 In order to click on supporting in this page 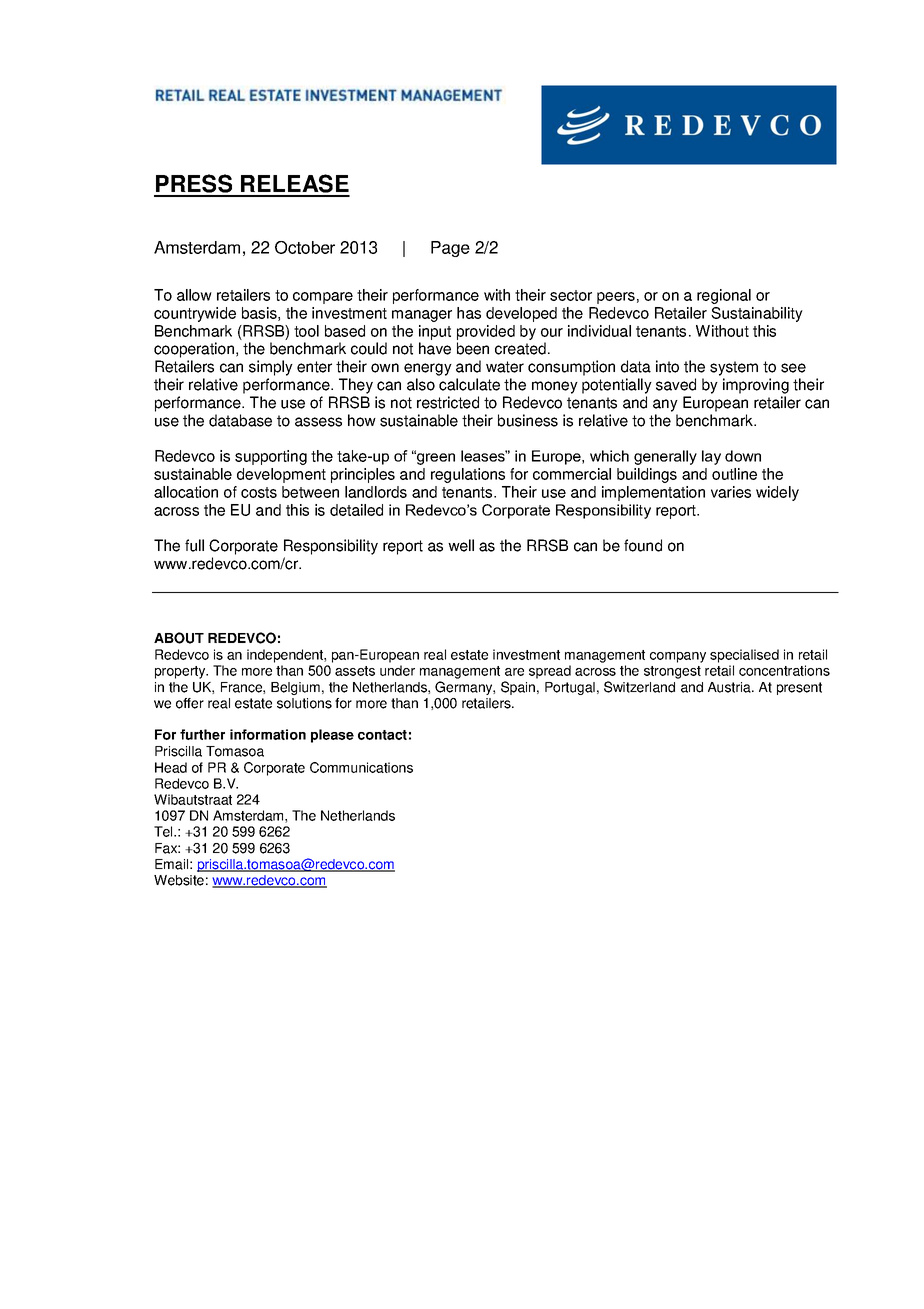, I will do `click(271, 457)`.
